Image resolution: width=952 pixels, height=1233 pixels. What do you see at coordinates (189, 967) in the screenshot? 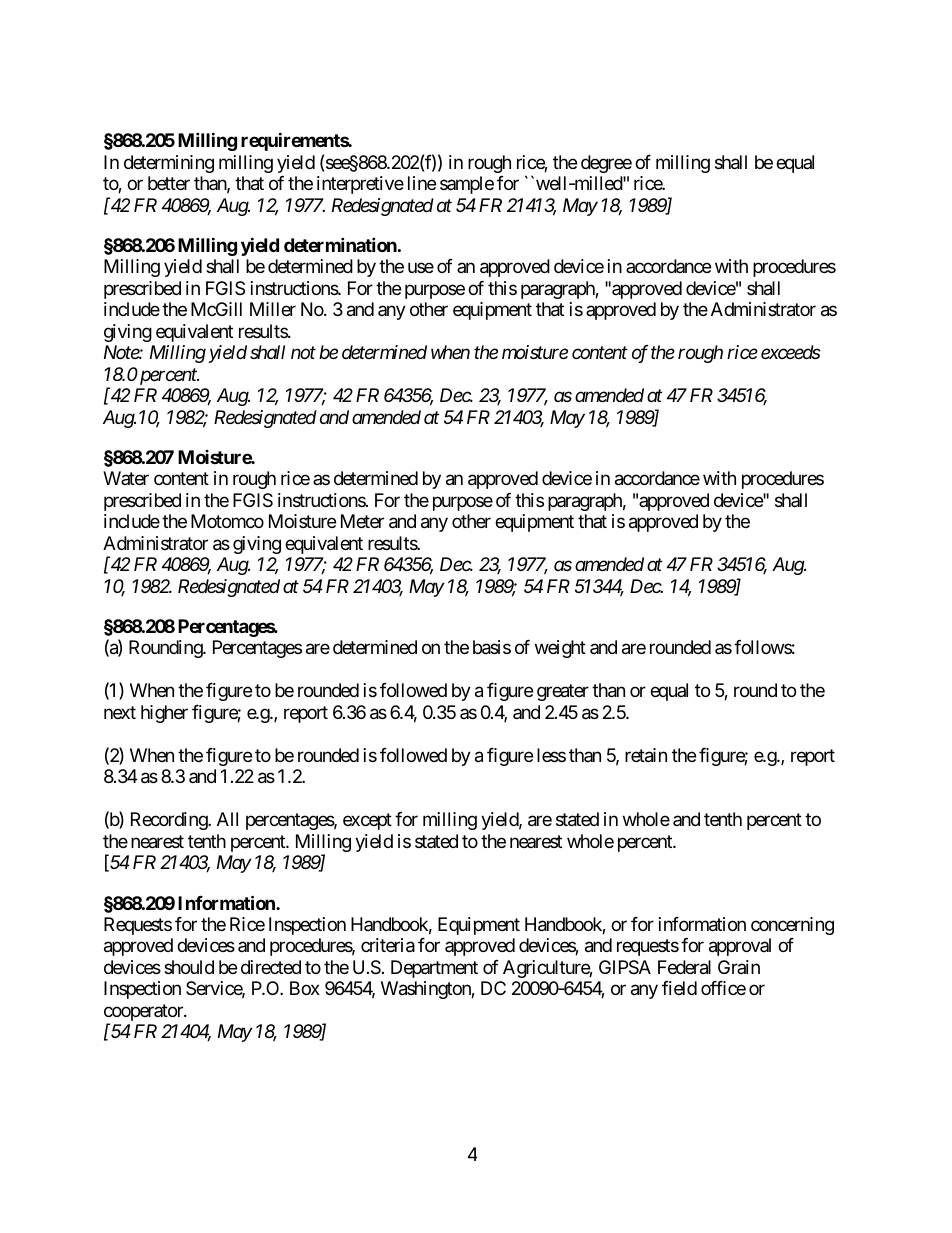
I see `should` at bounding box center [189, 967].
